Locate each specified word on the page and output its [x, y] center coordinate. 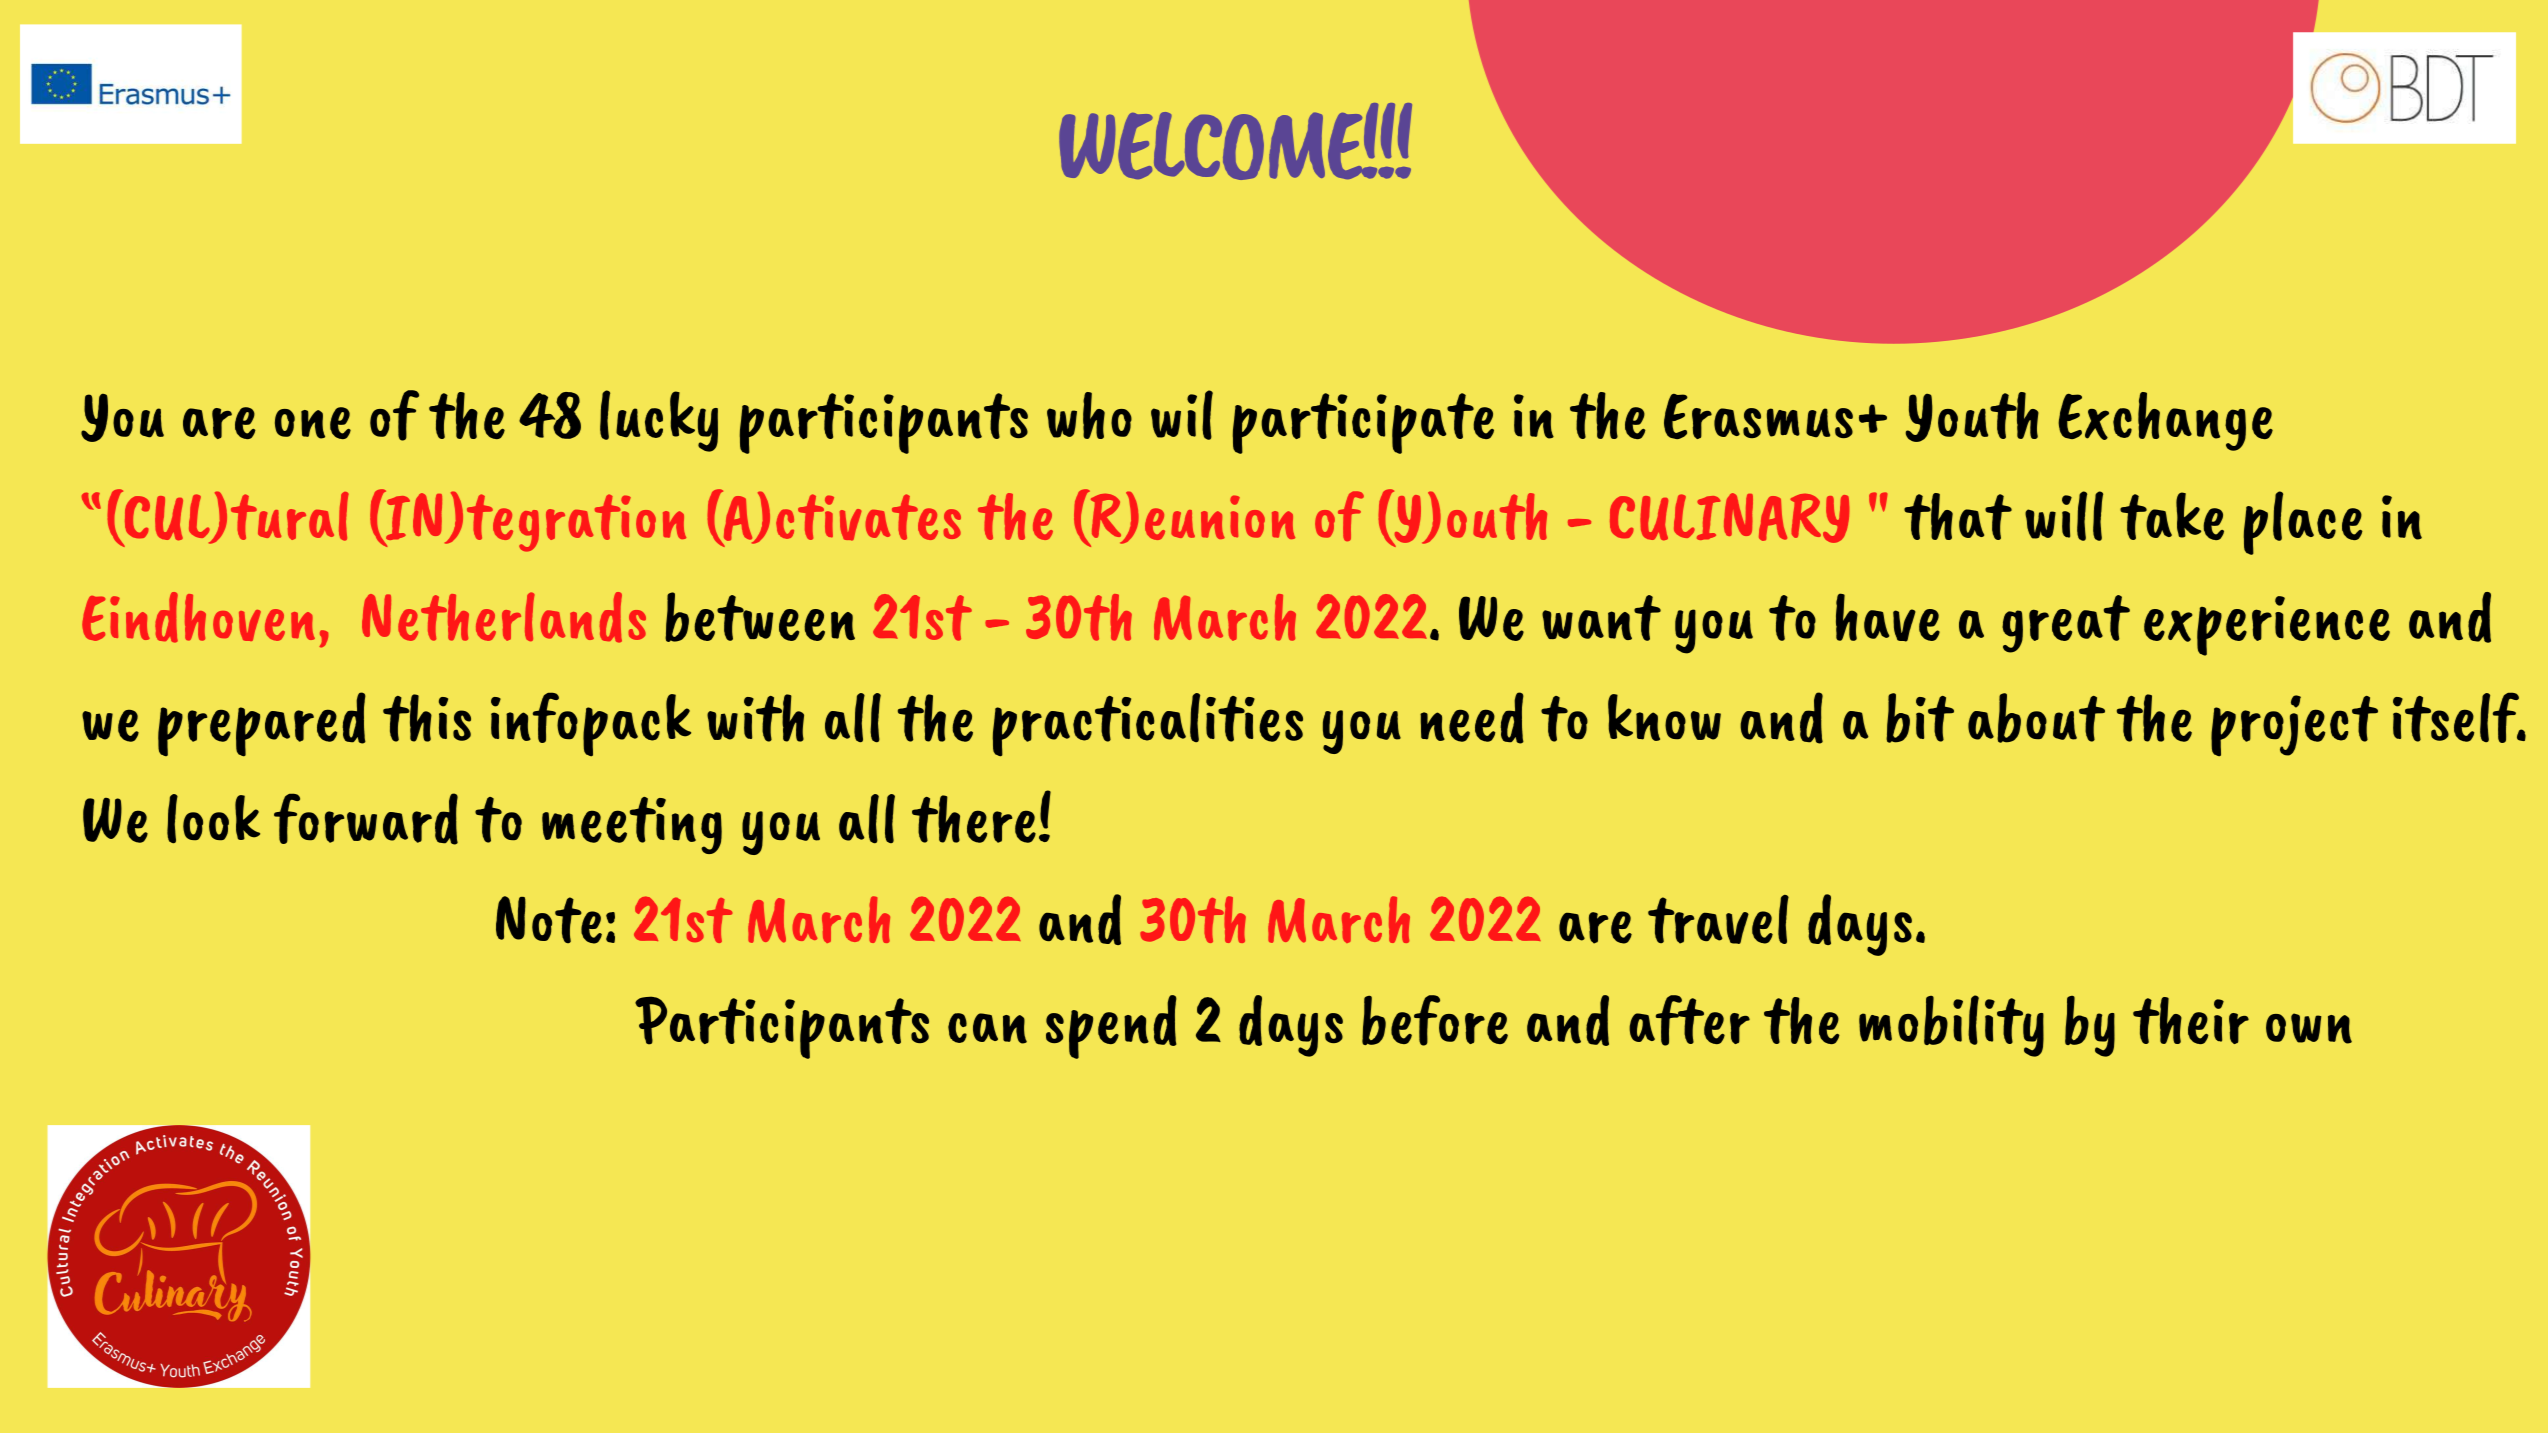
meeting [632, 825]
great [2066, 624]
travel [1718, 919]
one [313, 423]
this [427, 718]
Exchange [2165, 421]
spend [1111, 1027]
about [2036, 718]
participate [1363, 423]
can [987, 1028]
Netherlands [504, 617]
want [1601, 618]
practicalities [1148, 725]
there [974, 819]
